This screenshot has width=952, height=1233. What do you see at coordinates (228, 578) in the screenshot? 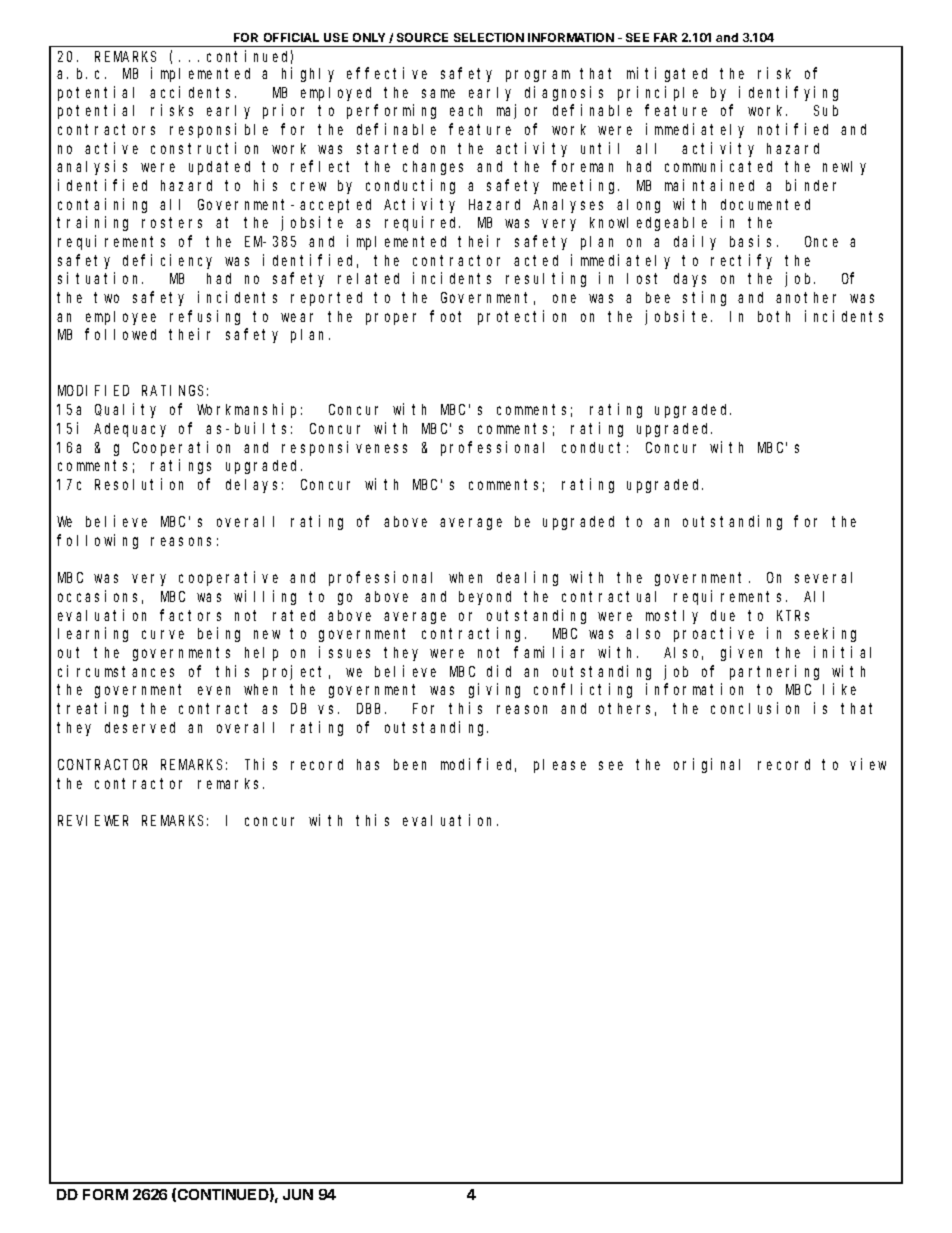
I see `cooperative` at bounding box center [228, 578].
